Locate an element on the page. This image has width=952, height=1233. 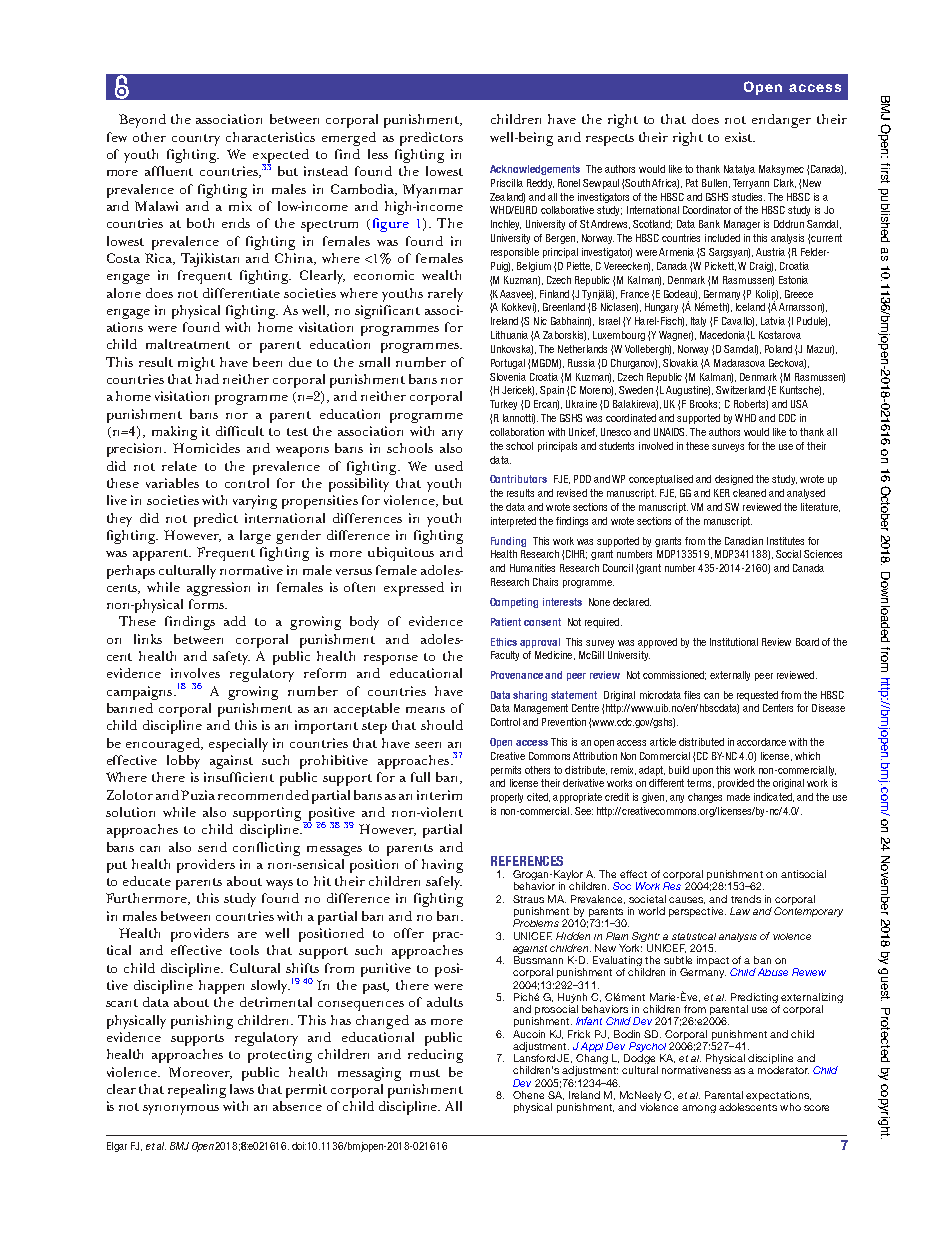
Natalya is located at coordinates (739, 170).
